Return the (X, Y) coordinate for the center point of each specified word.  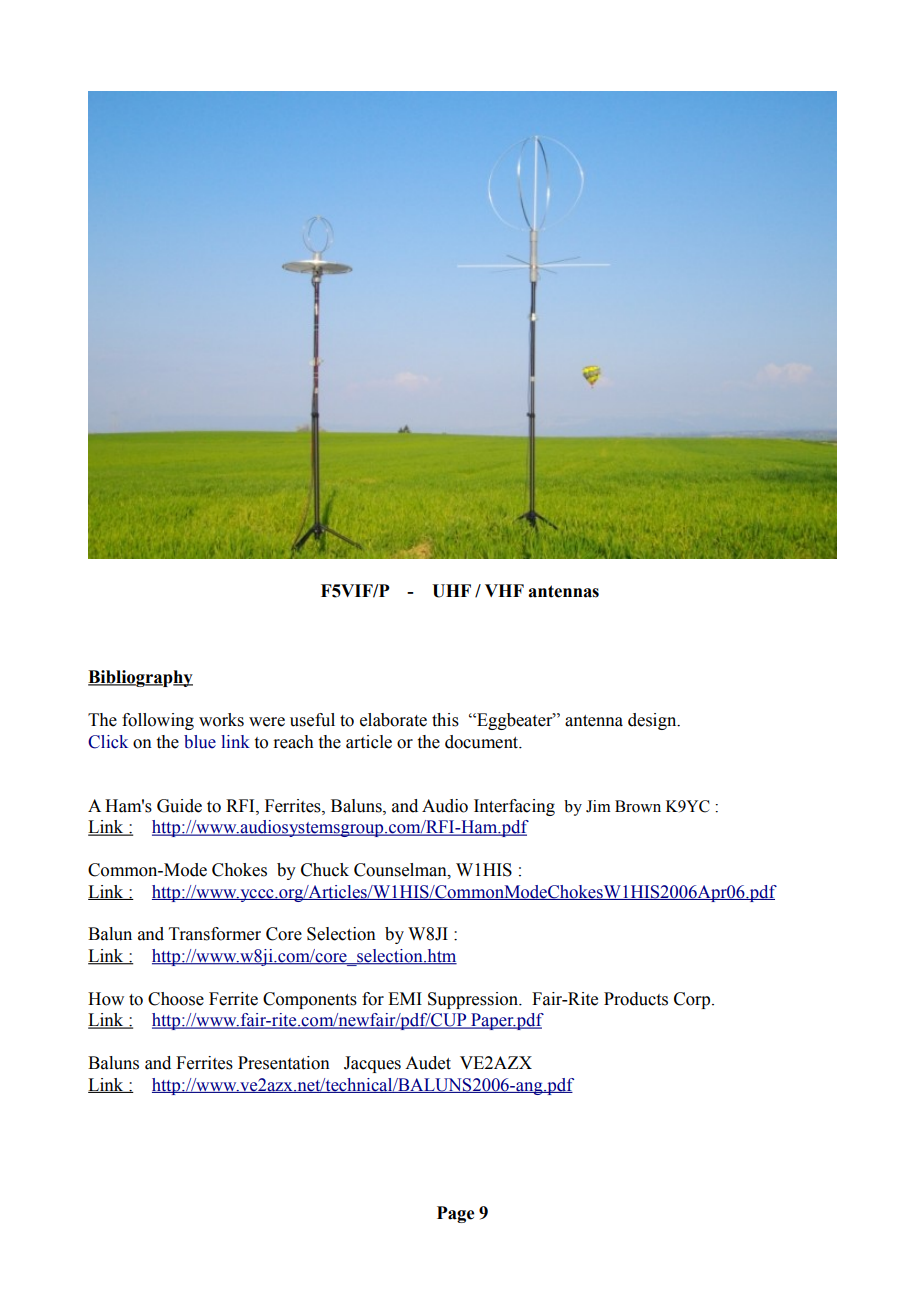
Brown (638, 806)
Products (636, 999)
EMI (405, 998)
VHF (504, 590)
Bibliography (140, 678)
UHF (451, 591)
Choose (176, 999)
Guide (179, 806)
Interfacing (514, 807)
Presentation (284, 1063)
